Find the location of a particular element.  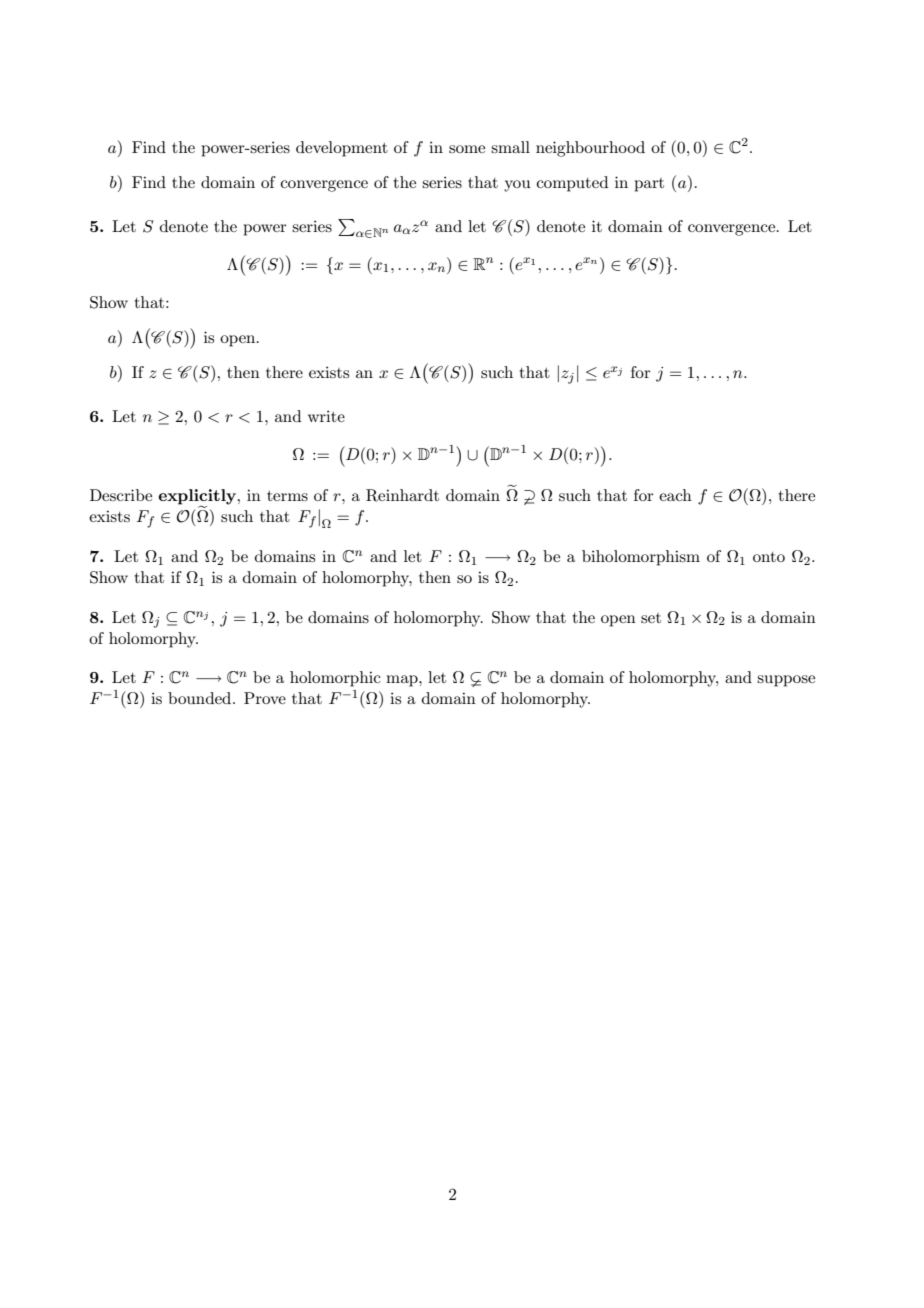

bounded is located at coordinates (201, 698).
